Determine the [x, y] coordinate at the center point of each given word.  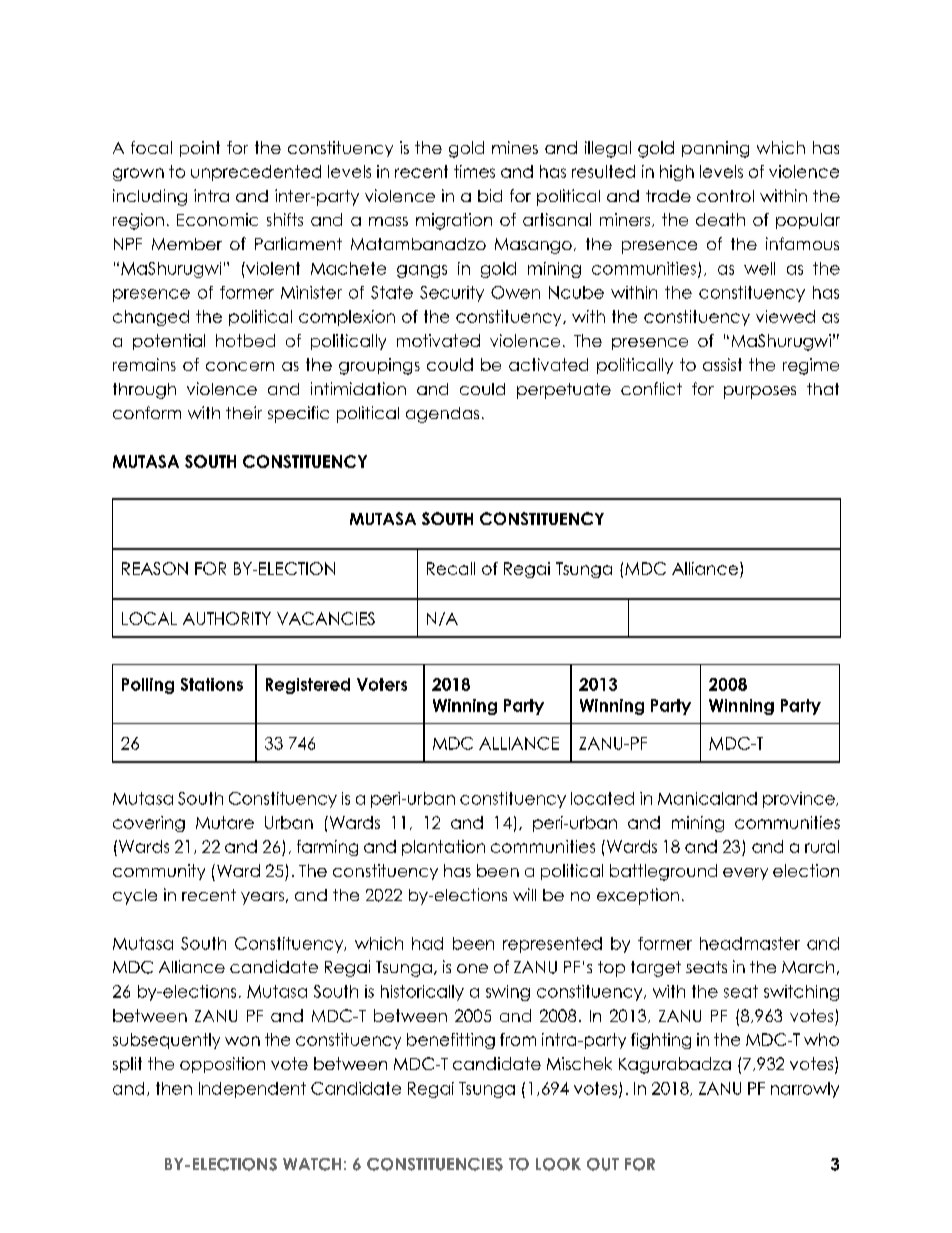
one [472, 968]
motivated [438, 340]
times [474, 171]
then [174, 1088]
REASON [155, 568]
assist [722, 364]
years [262, 898]
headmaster [750, 943]
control [725, 196]
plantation [443, 848]
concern [240, 366]
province [800, 800]
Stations [212, 684]
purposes [760, 392]
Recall [451, 568]
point [200, 149]
